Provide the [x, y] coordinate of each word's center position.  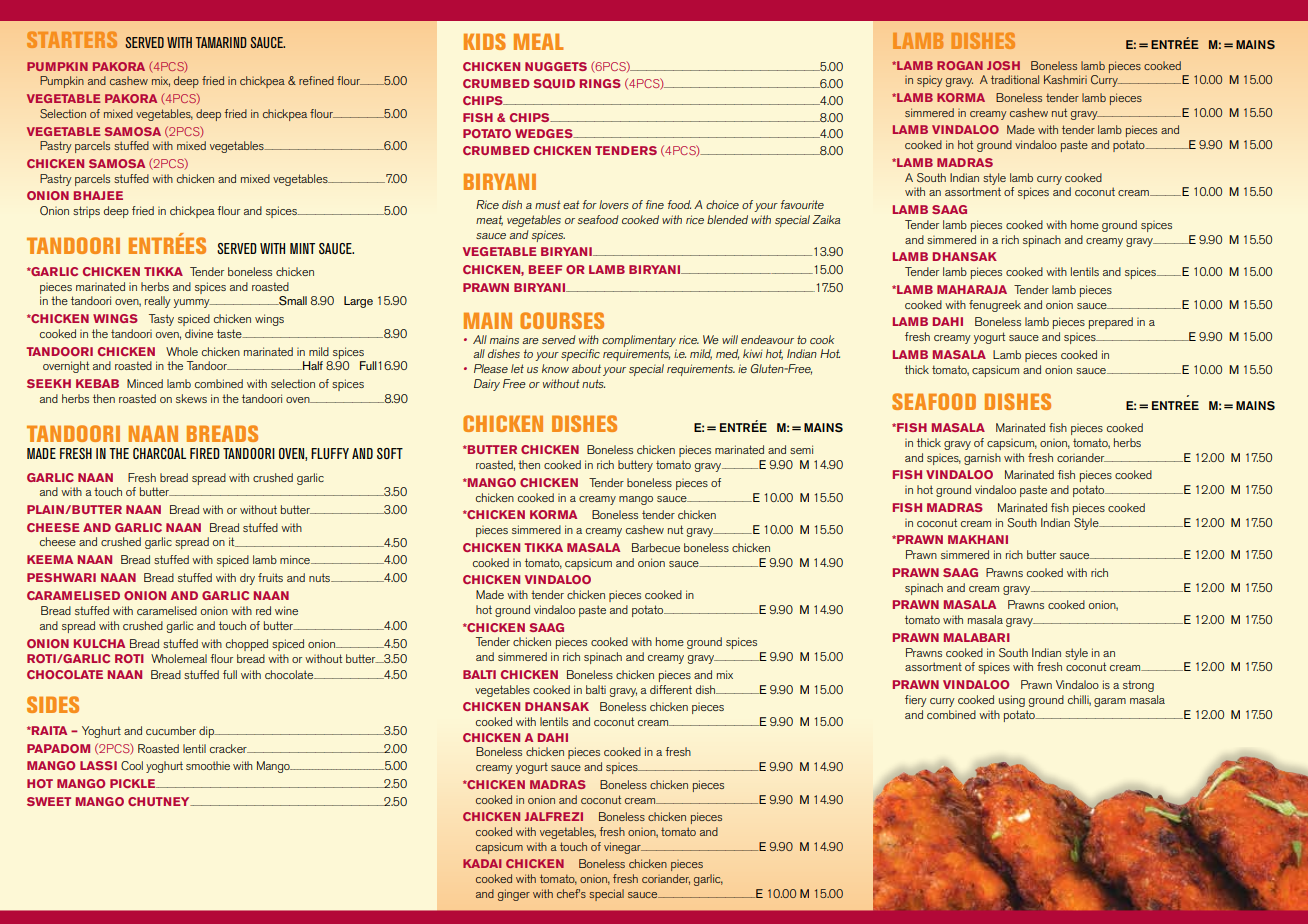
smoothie [208, 765]
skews [191, 398]
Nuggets [556, 66]
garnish [982, 459]
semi [801, 449]
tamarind [221, 42]
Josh [1003, 65]
